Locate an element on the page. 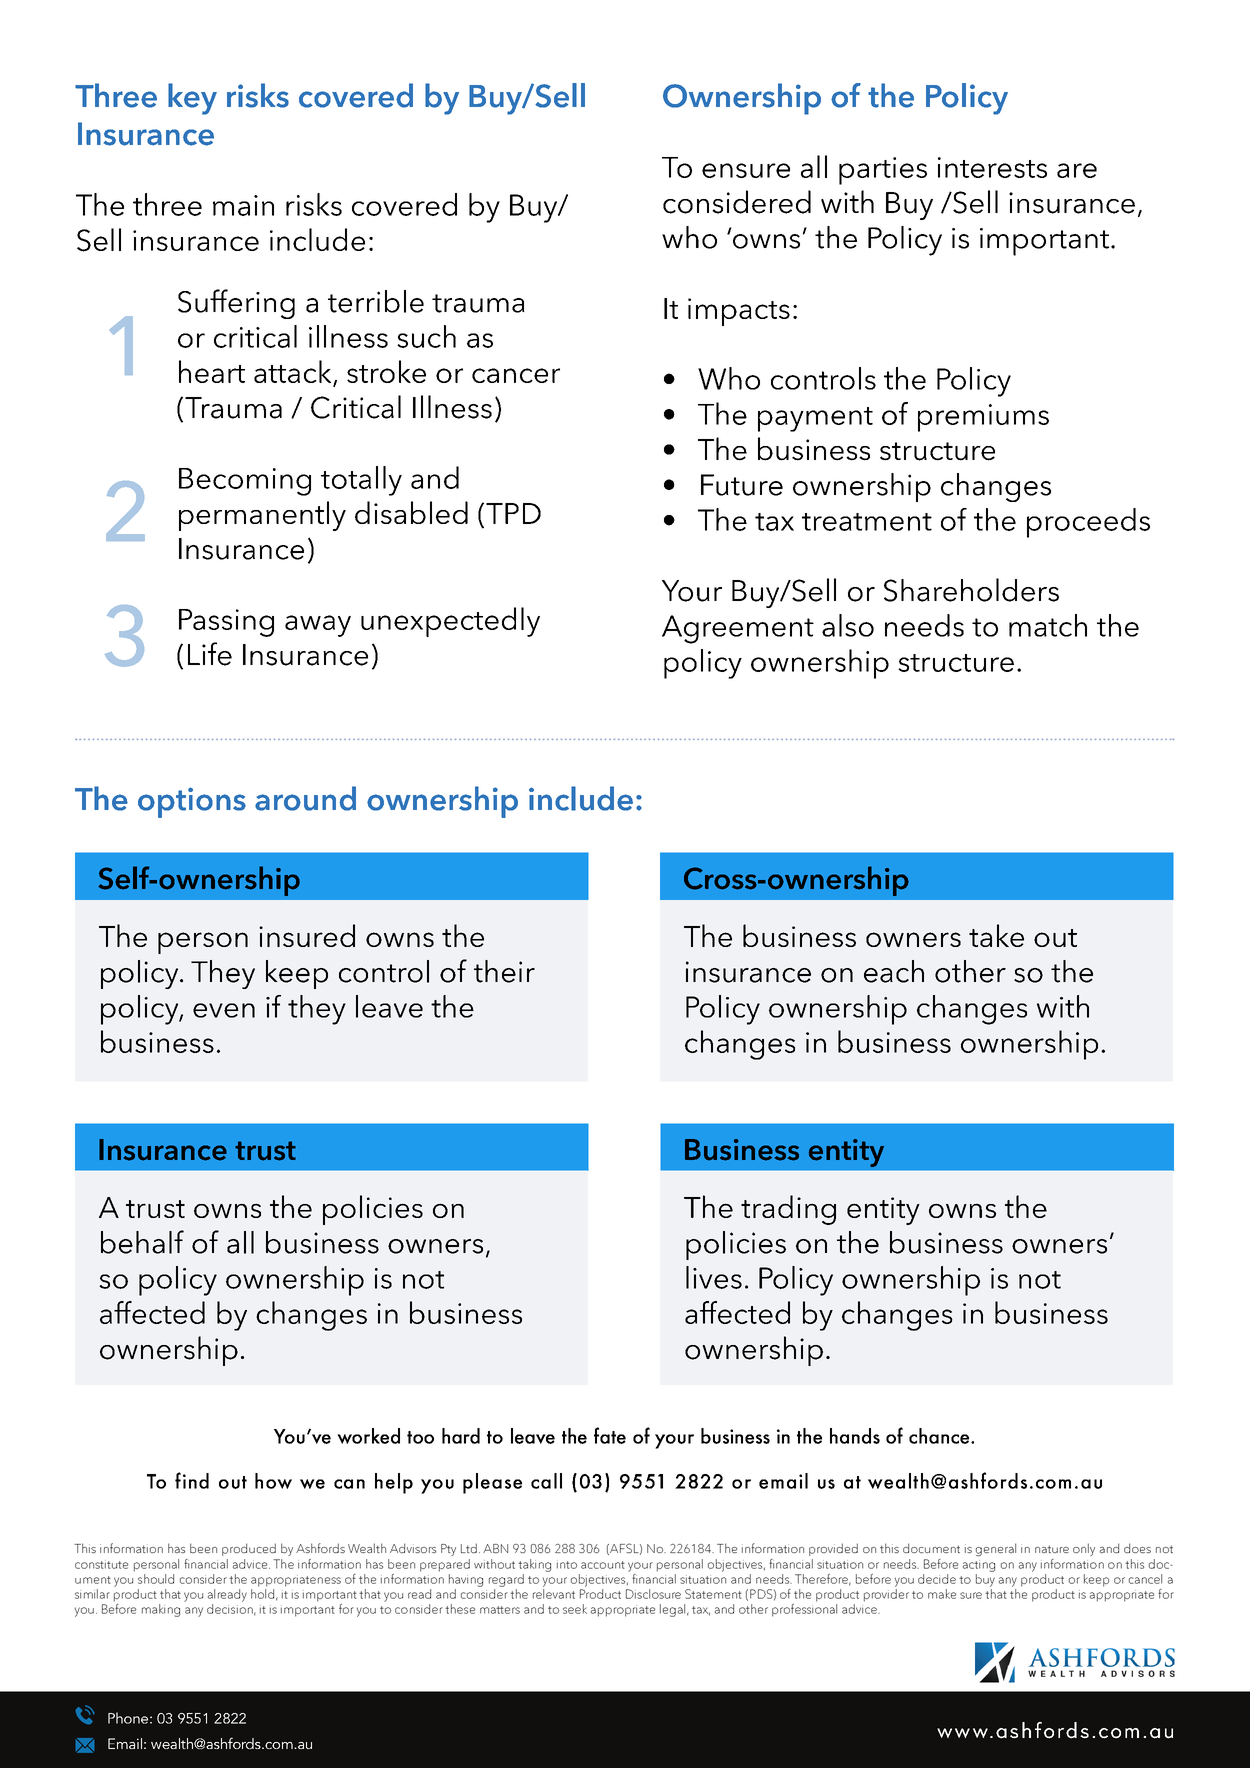 This document has height=1768, width=1250. proceeds is located at coordinates (1088, 523).
